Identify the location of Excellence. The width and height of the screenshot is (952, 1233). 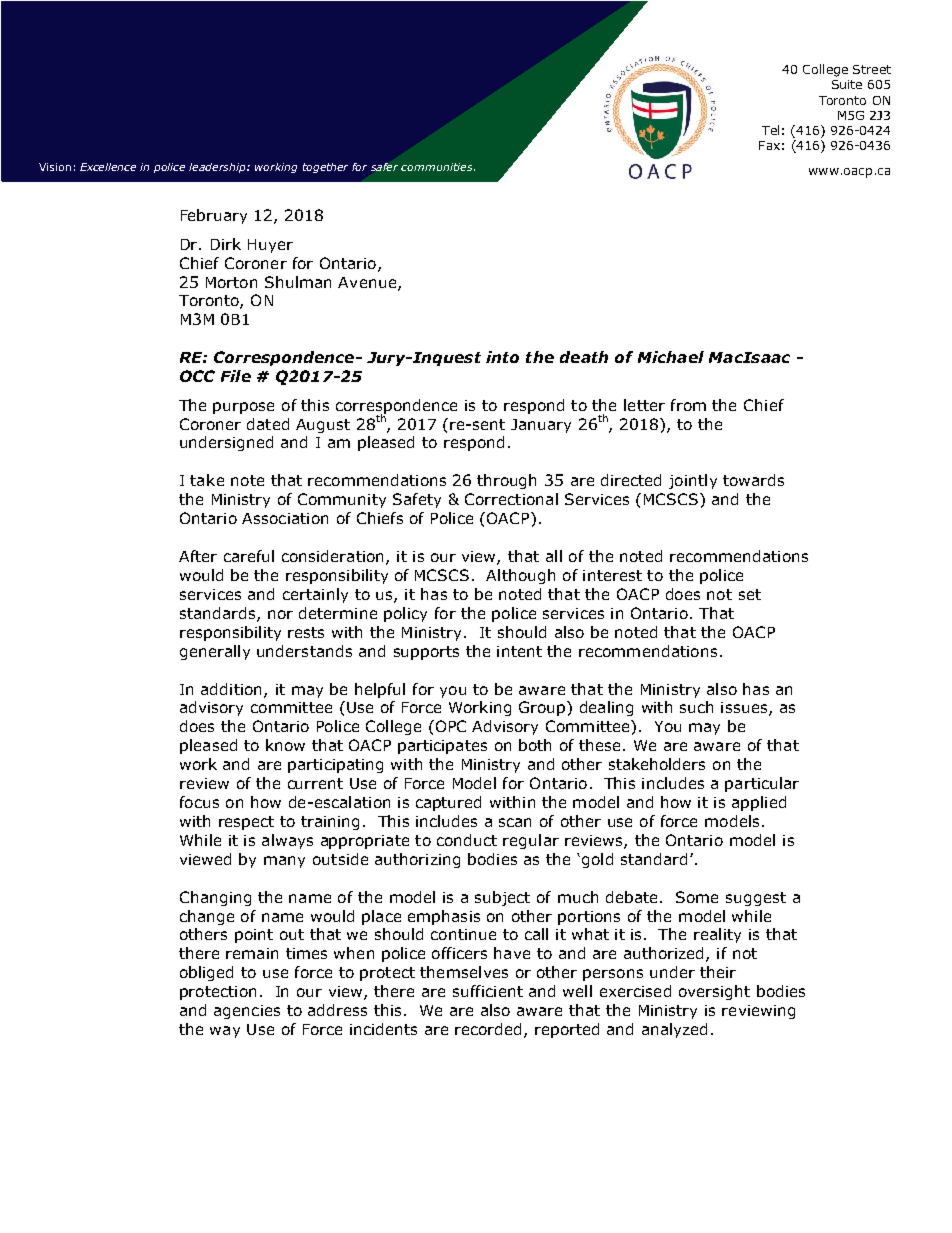
(108, 167).
